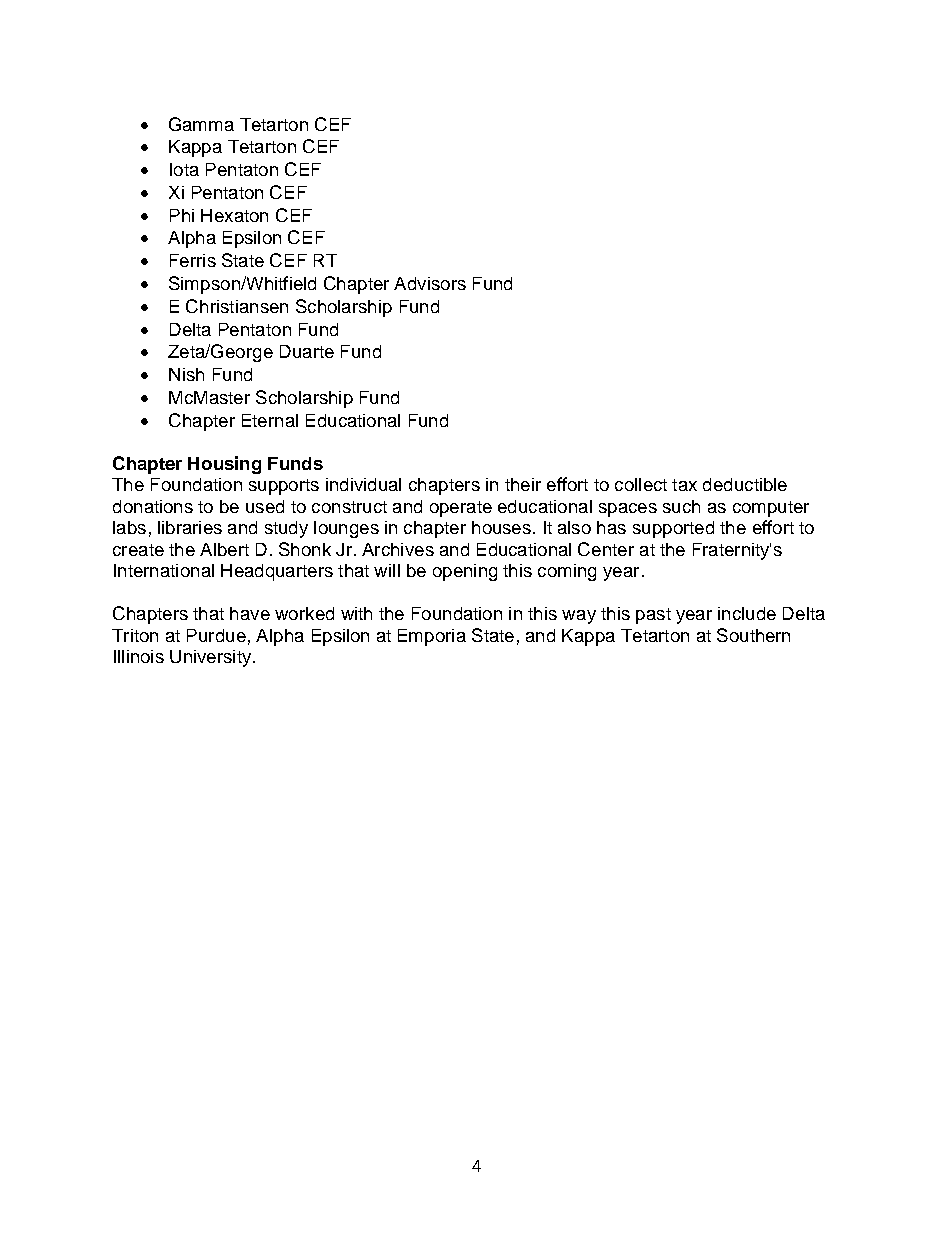 Image resolution: width=952 pixels, height=1233 pixels. Describe the element at coordinates (684, 485) in the image. I see `tax` at that location.
